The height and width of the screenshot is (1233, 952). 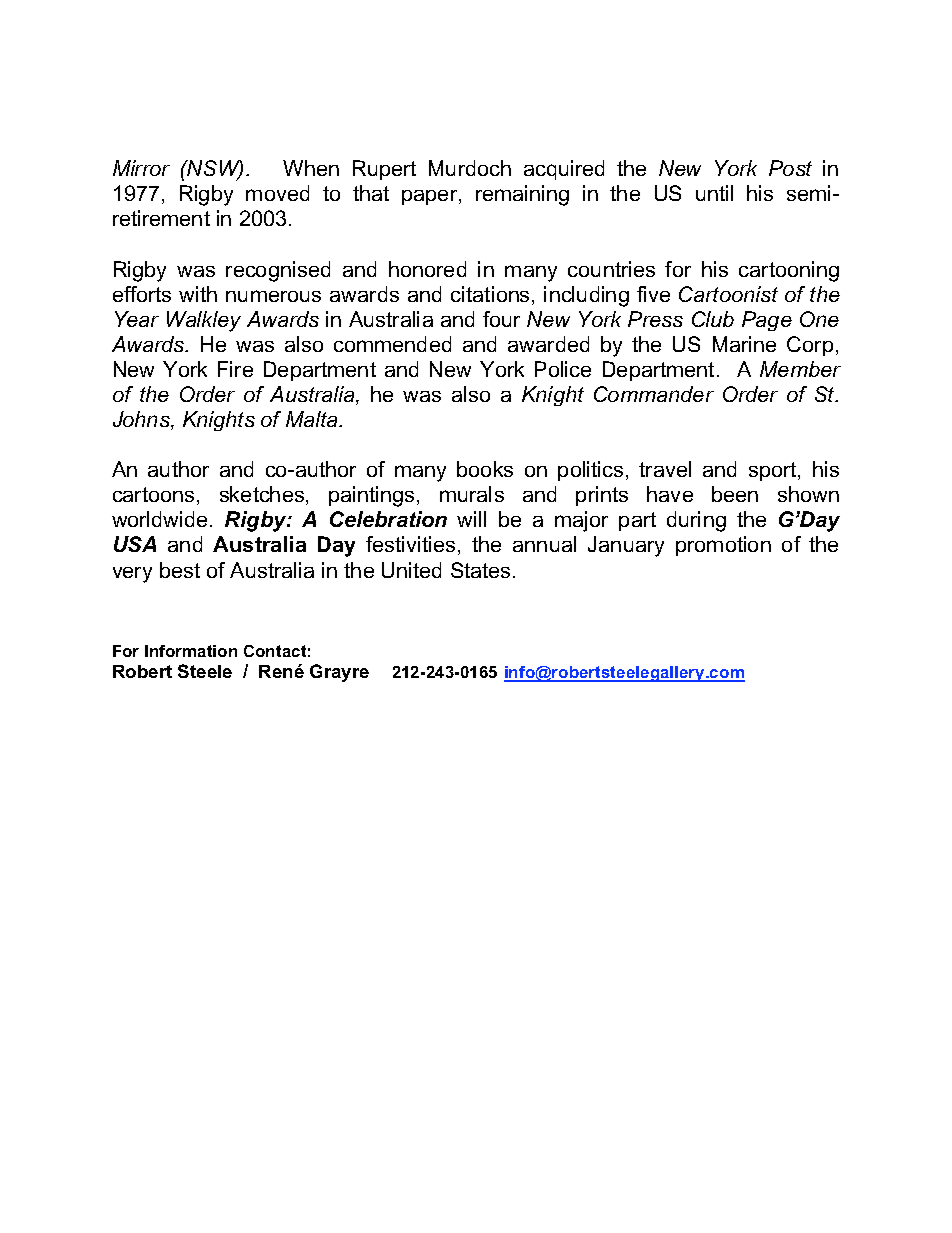 I want to click on Fire, so click(x=235, y=369).
